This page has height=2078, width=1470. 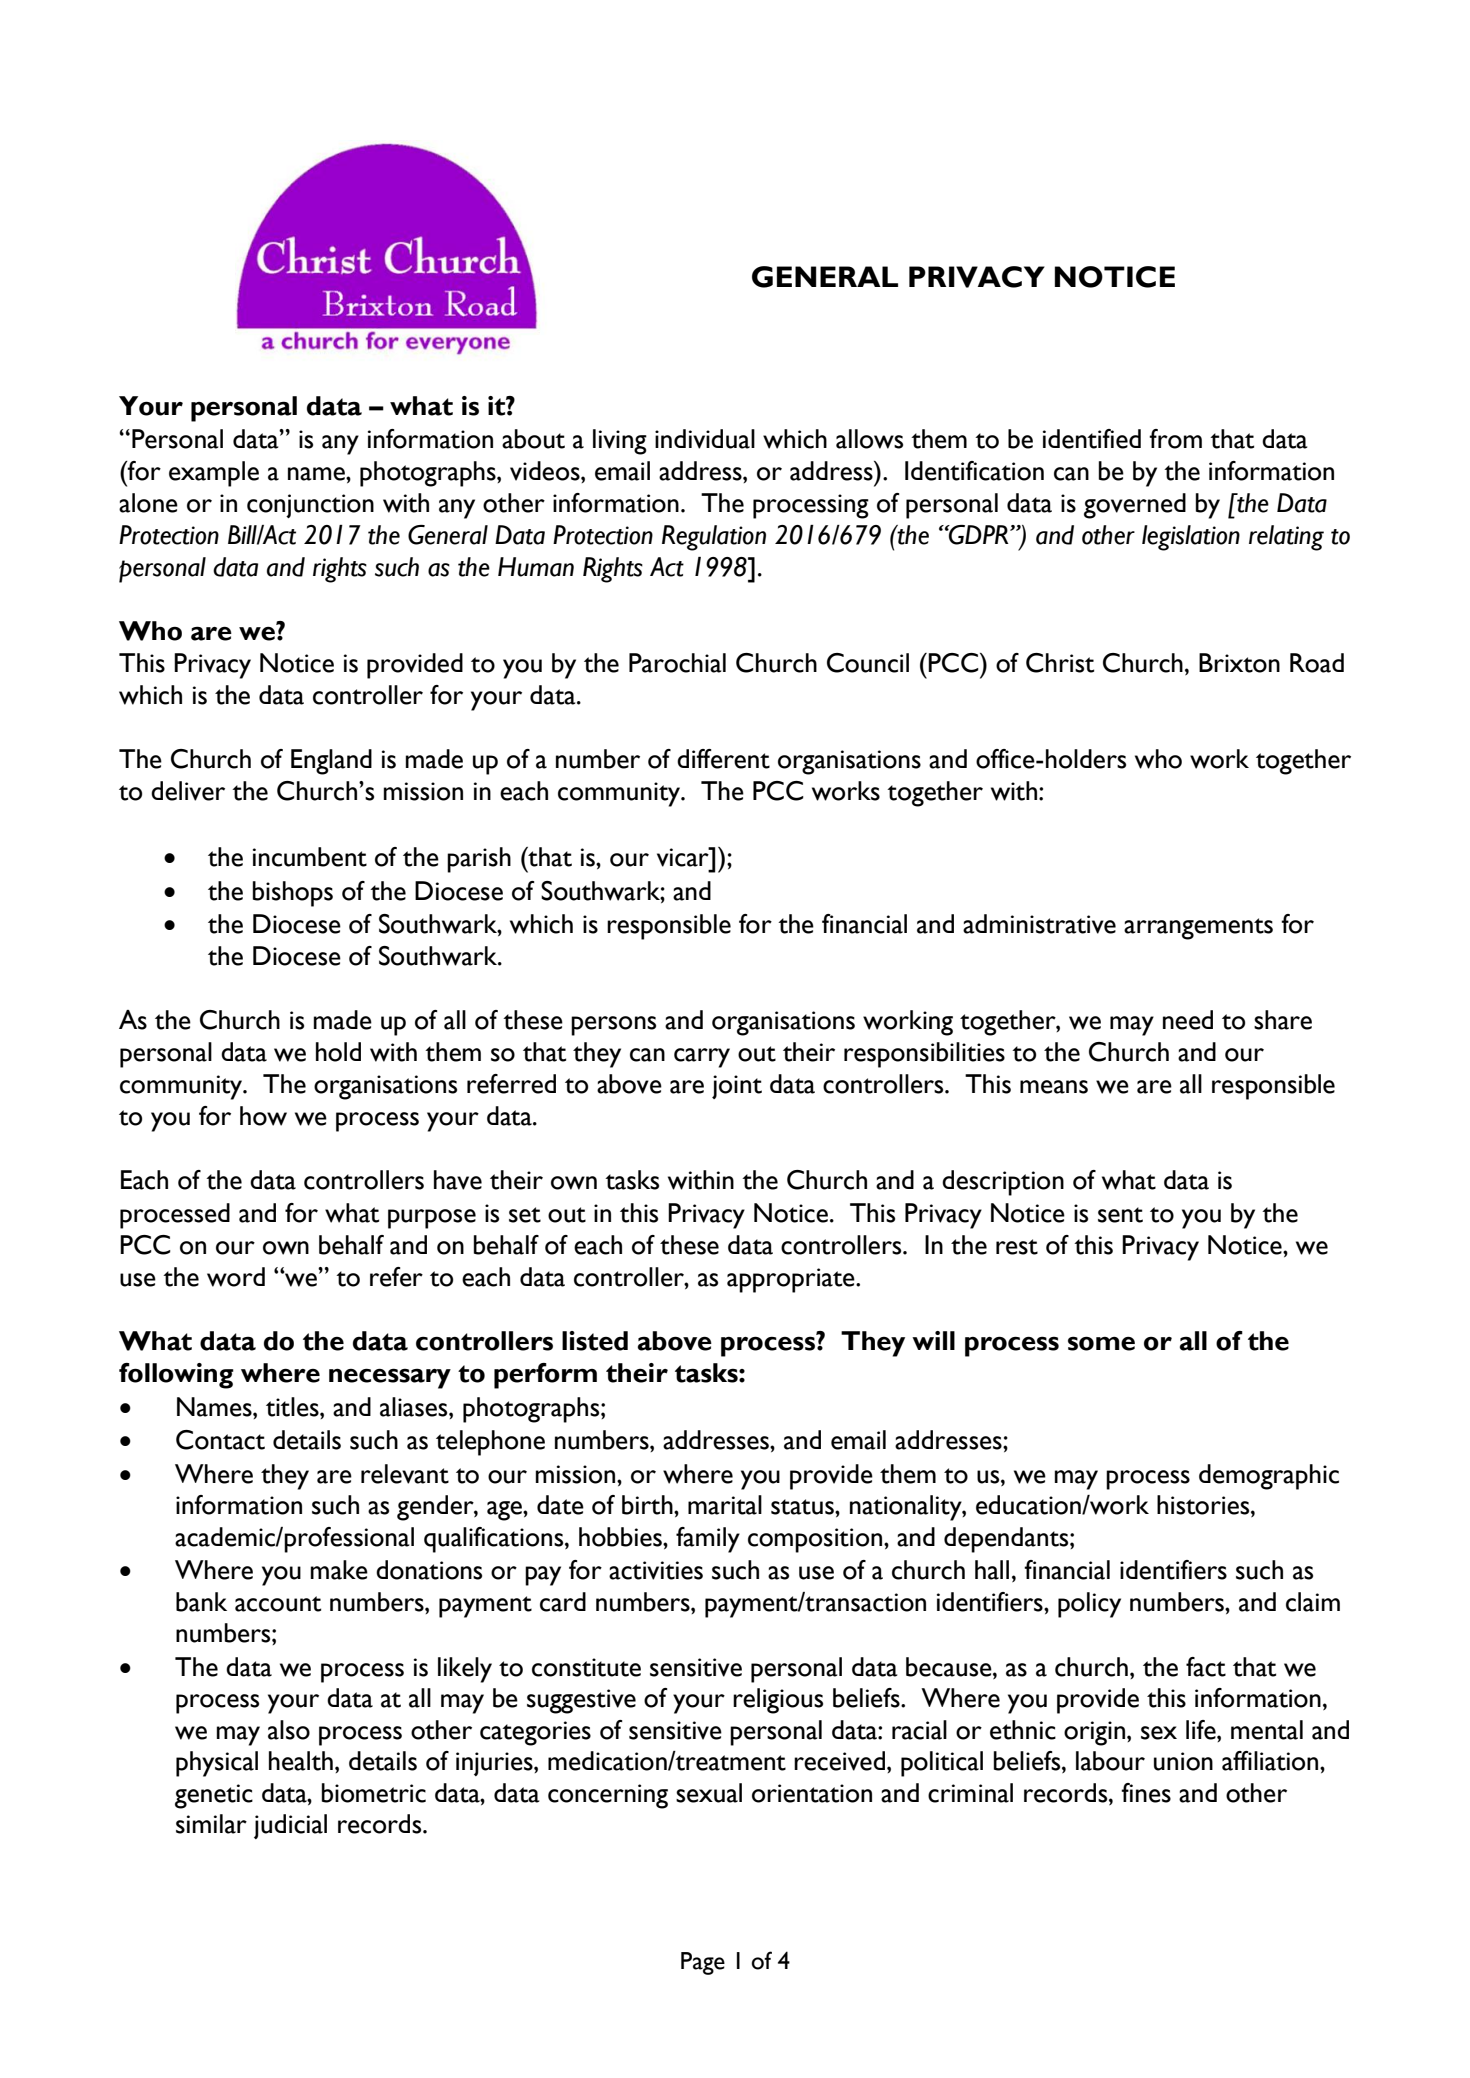 What do you see at coordinates (703, 1963) in the page?
I see `Page` at bounding box center [703, 1963].
